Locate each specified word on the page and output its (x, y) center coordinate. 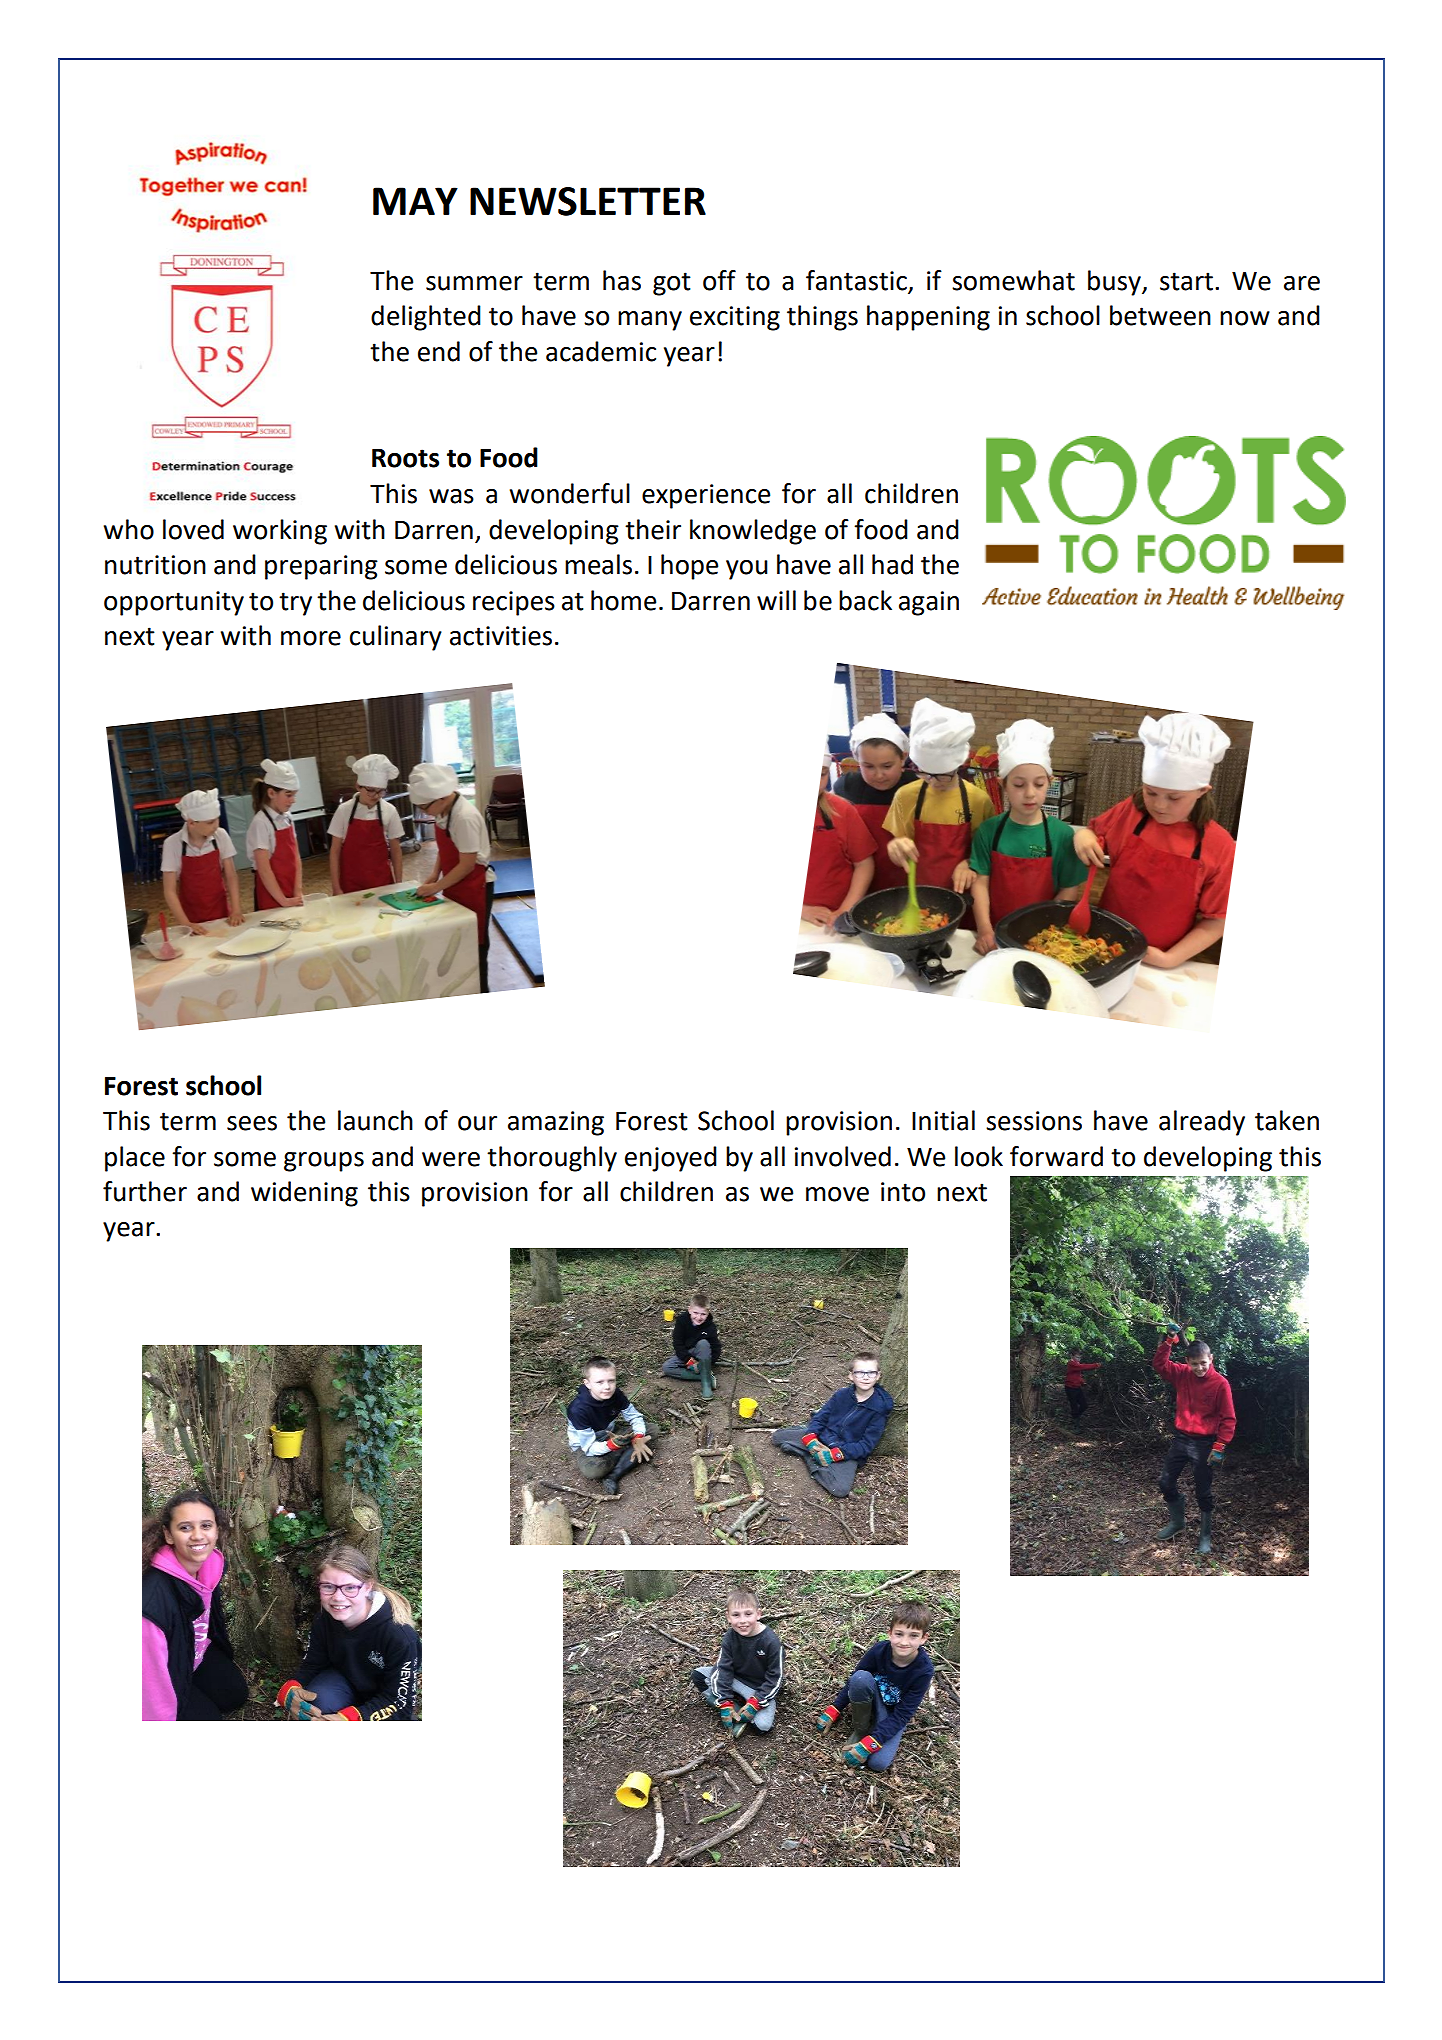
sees (252, 1123)
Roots (405, 458)
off (719, 280)
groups (324, 1162)
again (929, 603)
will (776, 600)
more (311, 638)
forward (1056, 1156)
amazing (556, 1123)
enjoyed (671, 1159)
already (1202, 1123)
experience (706, 496)
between (1160, 315)
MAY (415, 201)
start (1186, 281)
